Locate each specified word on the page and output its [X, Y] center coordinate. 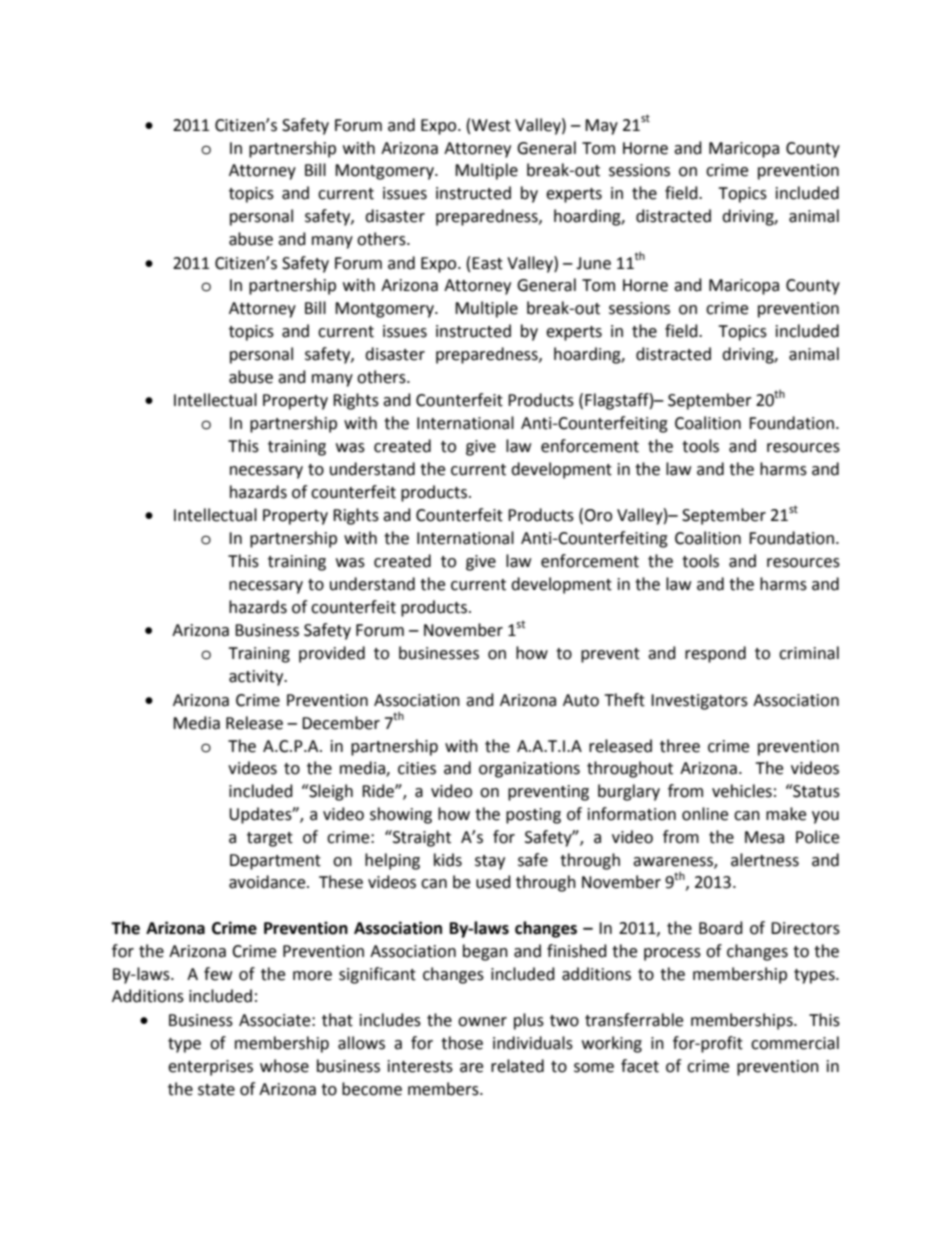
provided [332, 654]
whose [284, 1066]
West [491, 125]
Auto [581, 700]
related [517, 1066]
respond [715, 654]
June [593, 263]
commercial [795, 1043]
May [601, 127]
